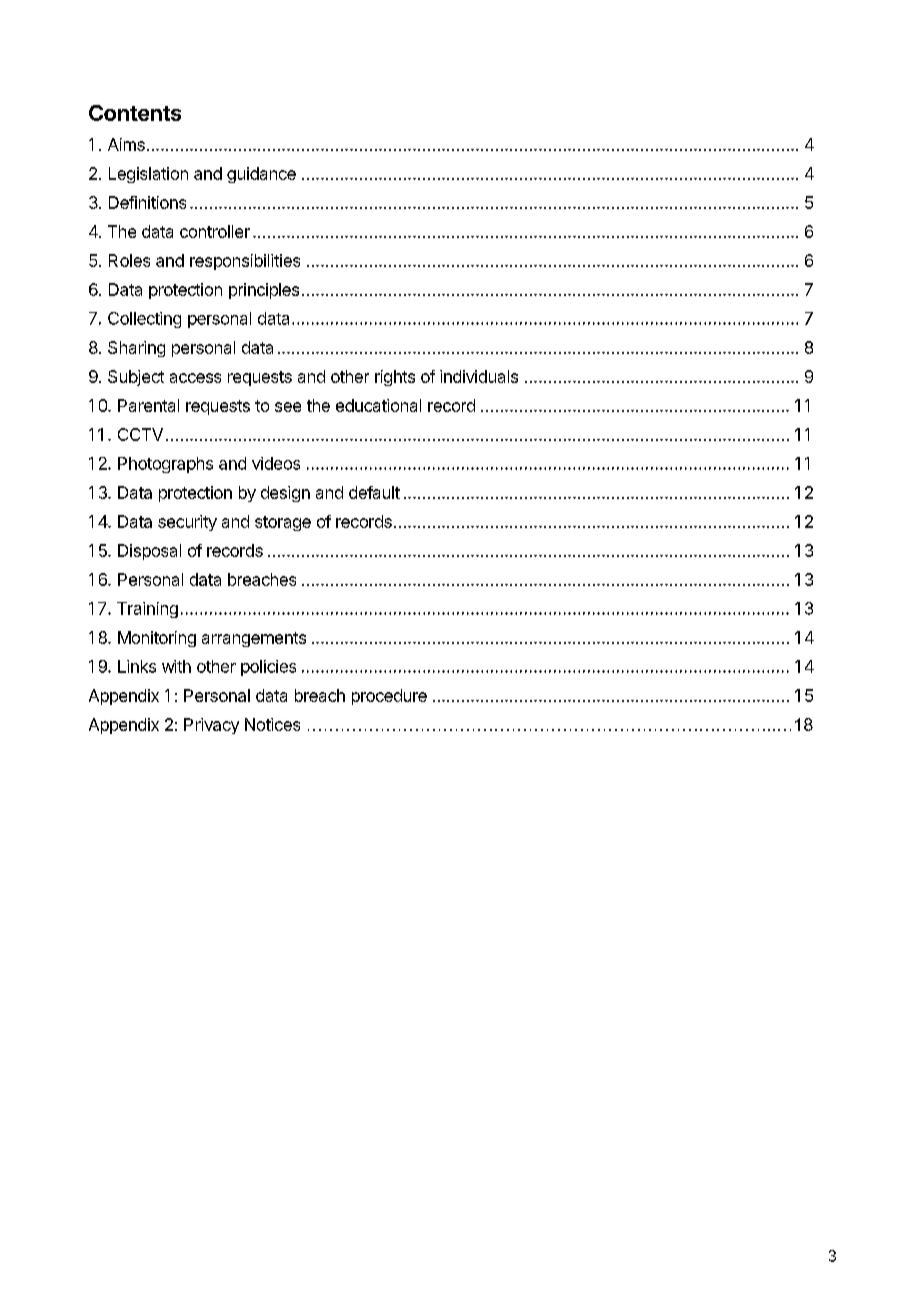 Image resolution: width=924 pixels, height=1309 pixels. Describe the element at coordinates (389, 697) in the screenshot. I see `procedure` at that location.
